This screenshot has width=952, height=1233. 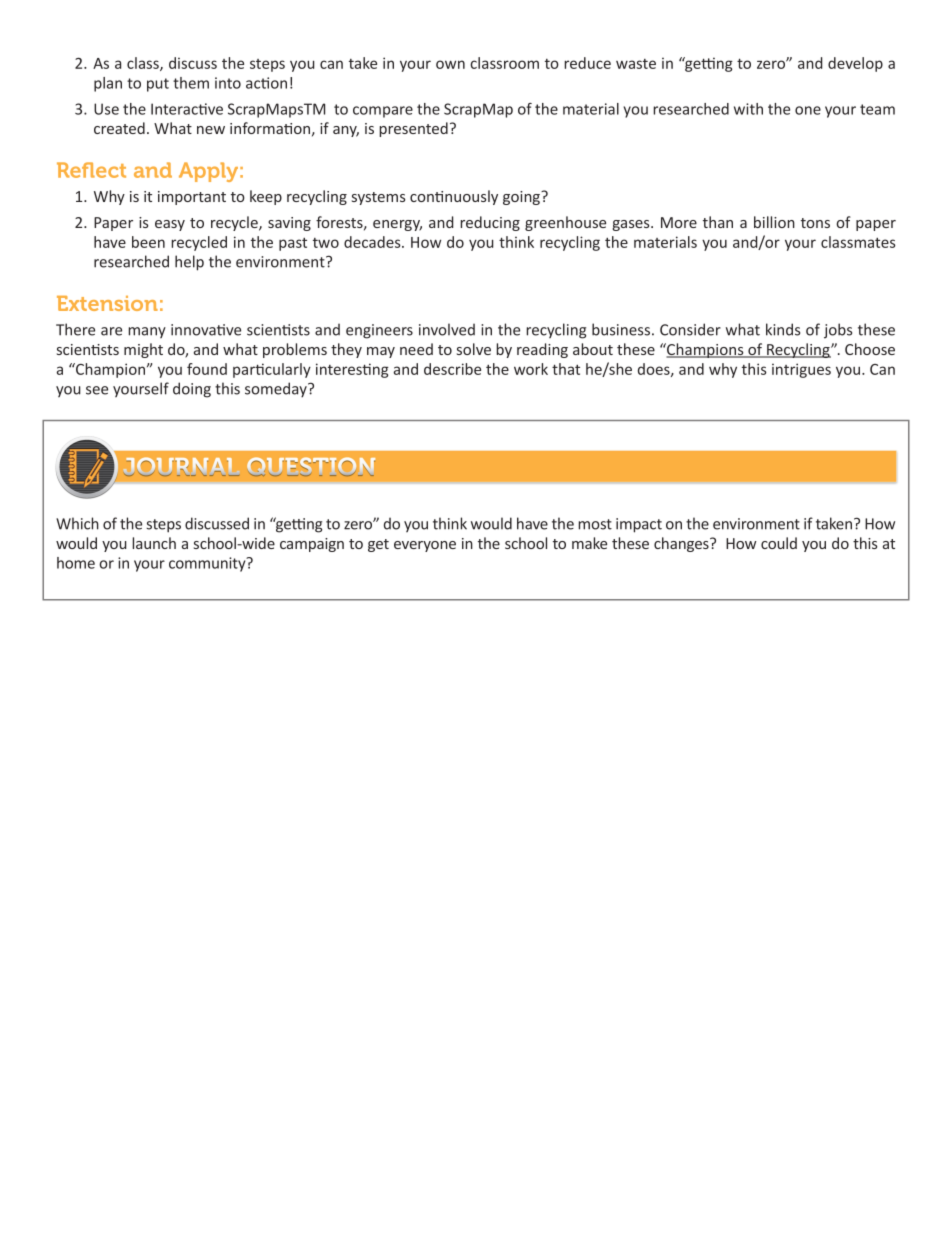 What do you see at coordinates (191, 83) in the screenshot?
I see `them` at bounding box center [191, 83].
